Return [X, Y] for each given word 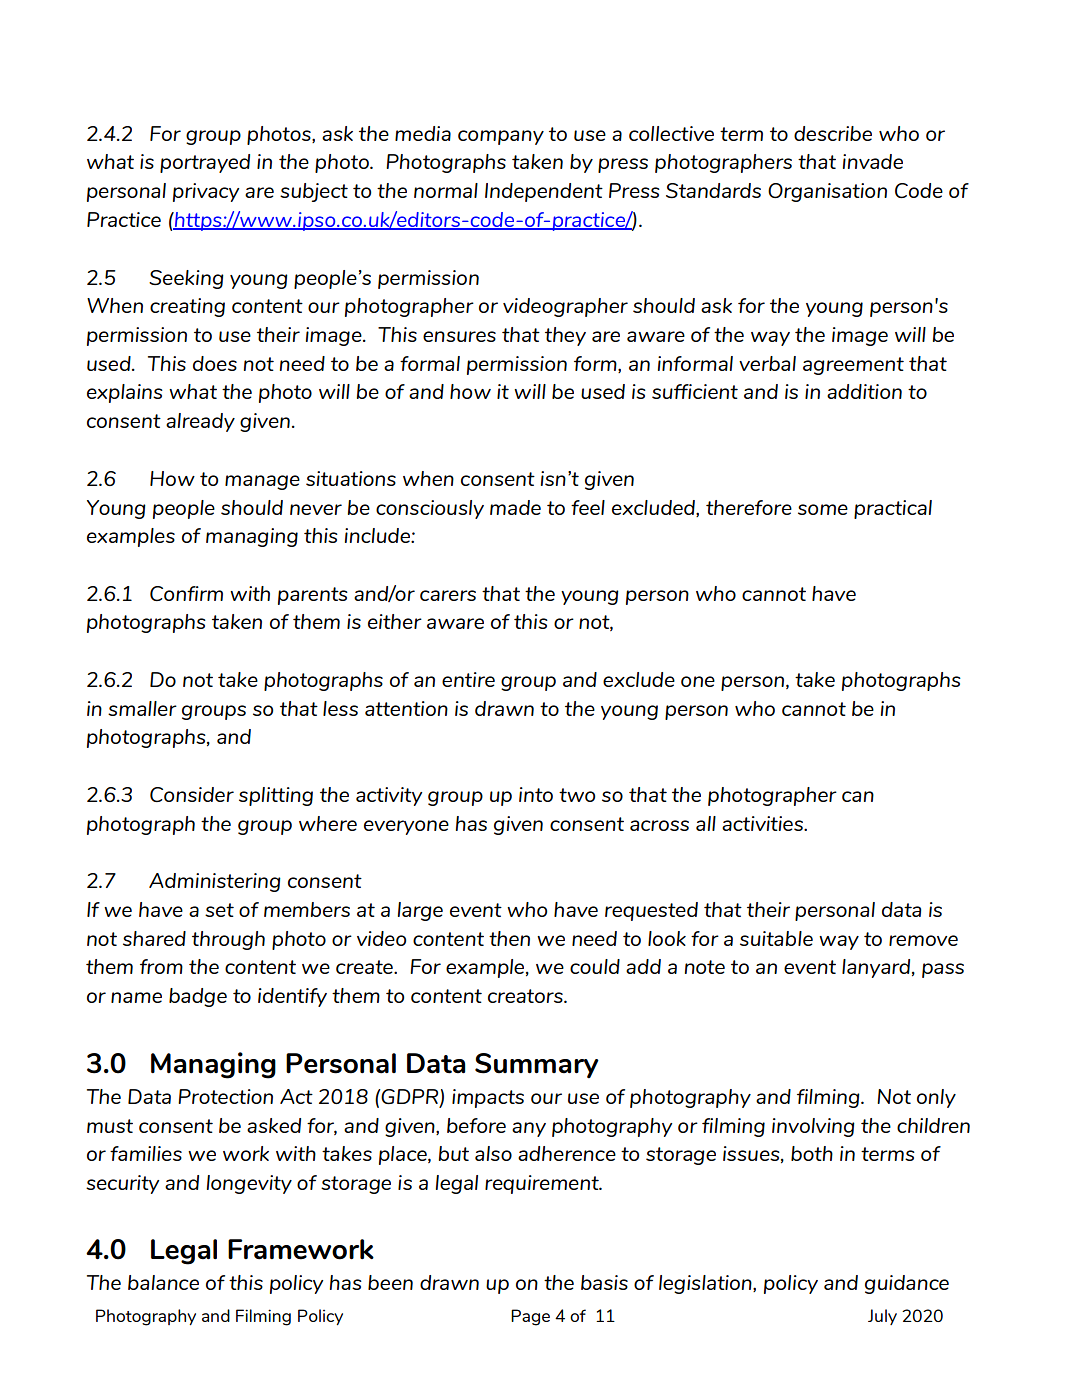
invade [873, 161]
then [509, 938]
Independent [544, 192]
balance [163, 1282]
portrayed [205, 163]
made [515, 507]
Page [530, 1317]
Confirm [186, 593]
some [823, 509]
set [219, 910]
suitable [776, 938]
